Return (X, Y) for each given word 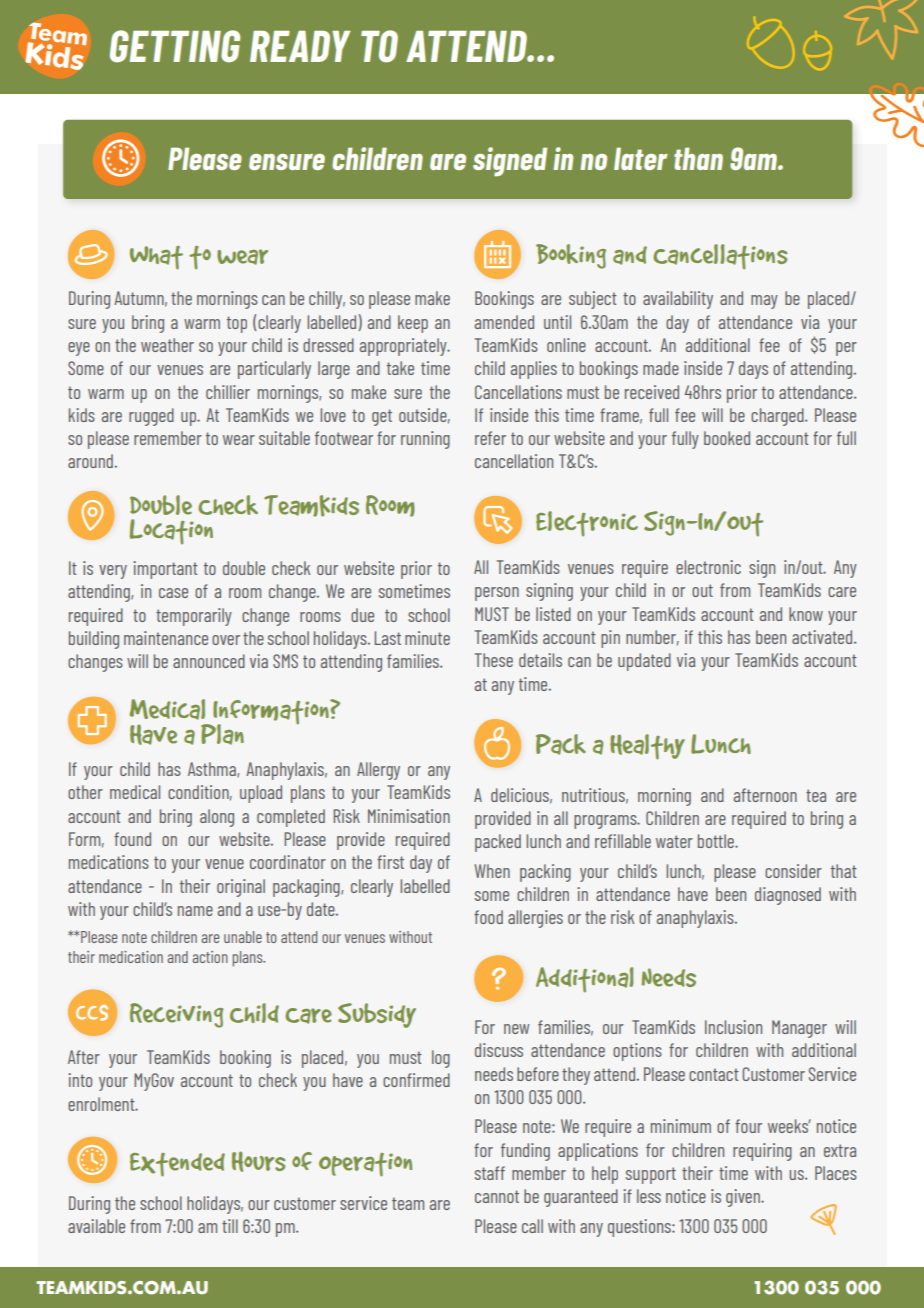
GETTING (175, 46)
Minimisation (409, 816)
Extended (177, 1165)
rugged (151, 417)
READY (300, 46)
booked (727, 438)
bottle (717, 841)
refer (490, 438)
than (698, 158)
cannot (497, 1196)
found (132, 839)
